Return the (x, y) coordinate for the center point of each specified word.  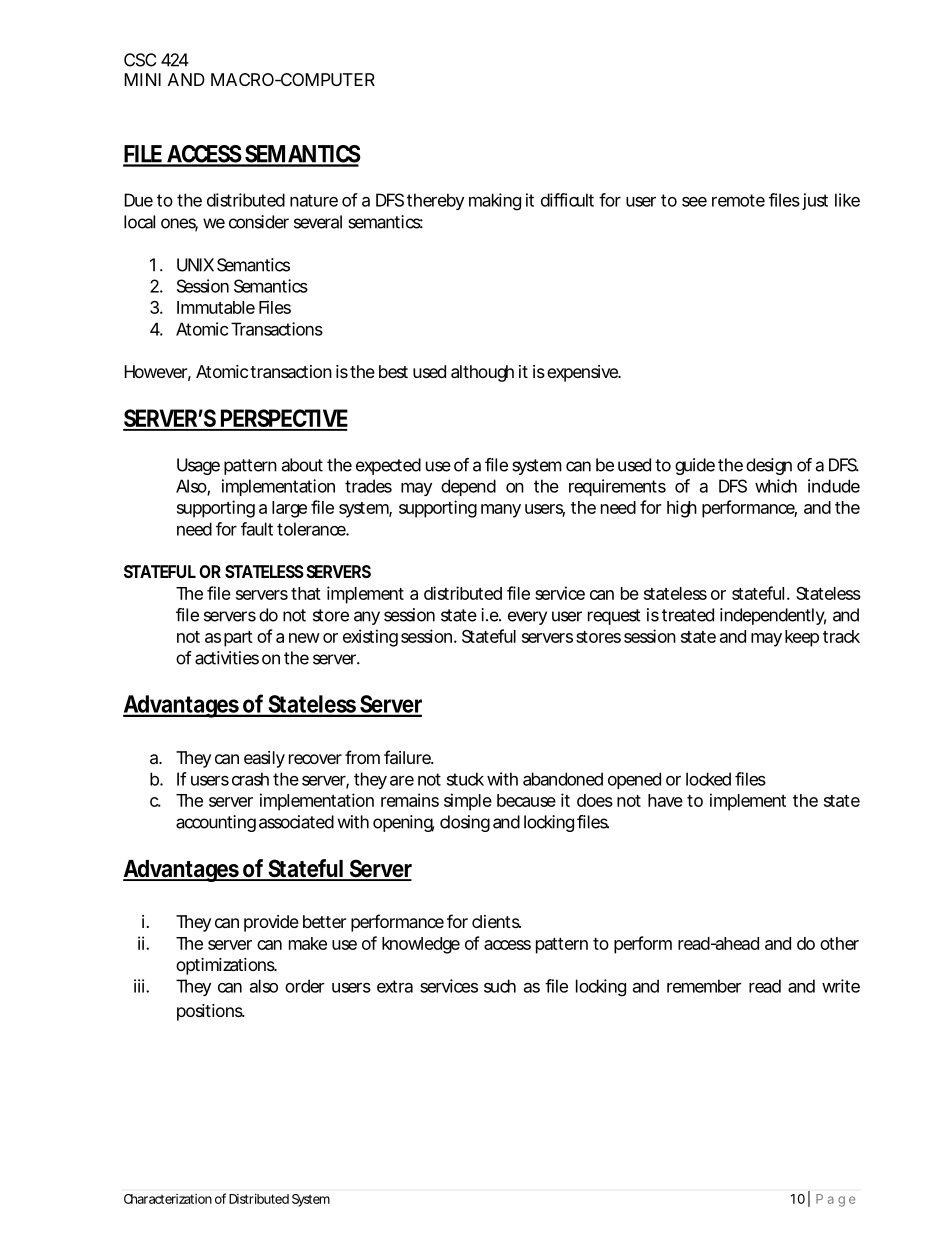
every (527, 618)
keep (802, 638)
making (495, 202)
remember (704, 986)
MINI (142, 79)
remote (738, 200)
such (500, 986)
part (238, 639)
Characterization (168, 1199)
